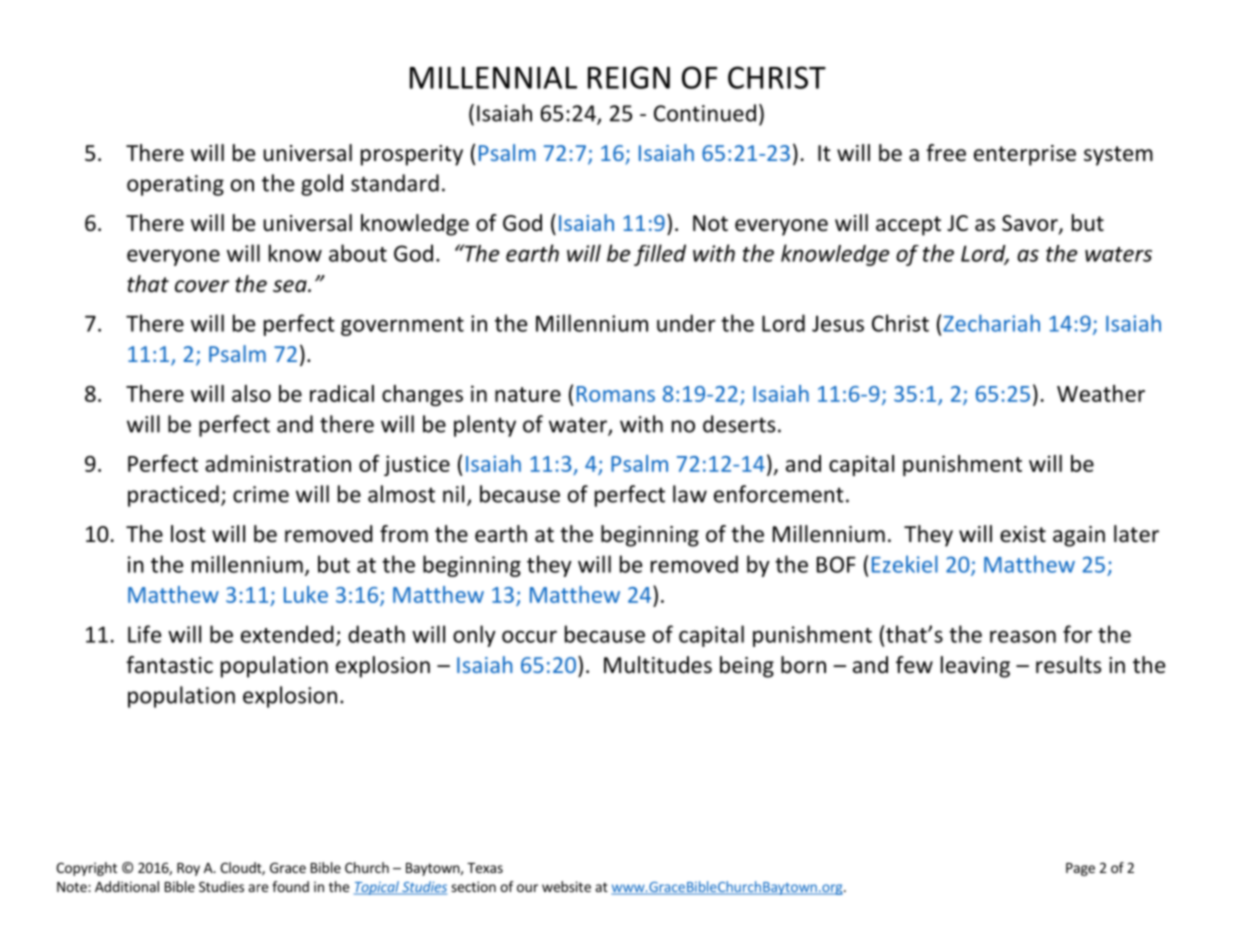 The width and height of the document is (1233, 952). Describe the element at coordinates (1080, 869) in the document. I see `Page` at that location.
